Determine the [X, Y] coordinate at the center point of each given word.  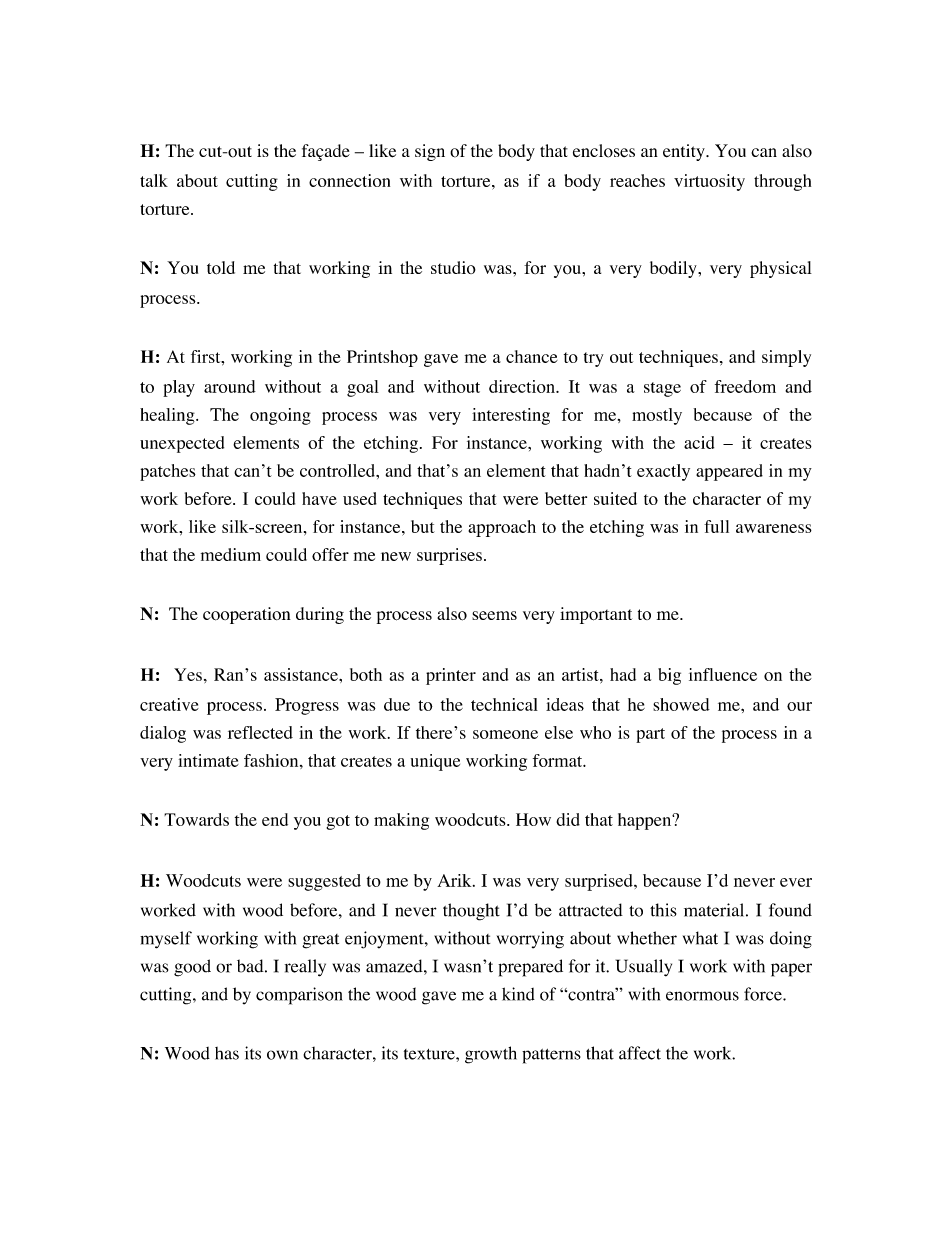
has [227, 1053]
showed [681, 704]
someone [505, 734]
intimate [208, 760]
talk [154, 180]
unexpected [182, 444]
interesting [511, 416]
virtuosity [709, 182]
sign [430, 152]
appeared [729, 472]
